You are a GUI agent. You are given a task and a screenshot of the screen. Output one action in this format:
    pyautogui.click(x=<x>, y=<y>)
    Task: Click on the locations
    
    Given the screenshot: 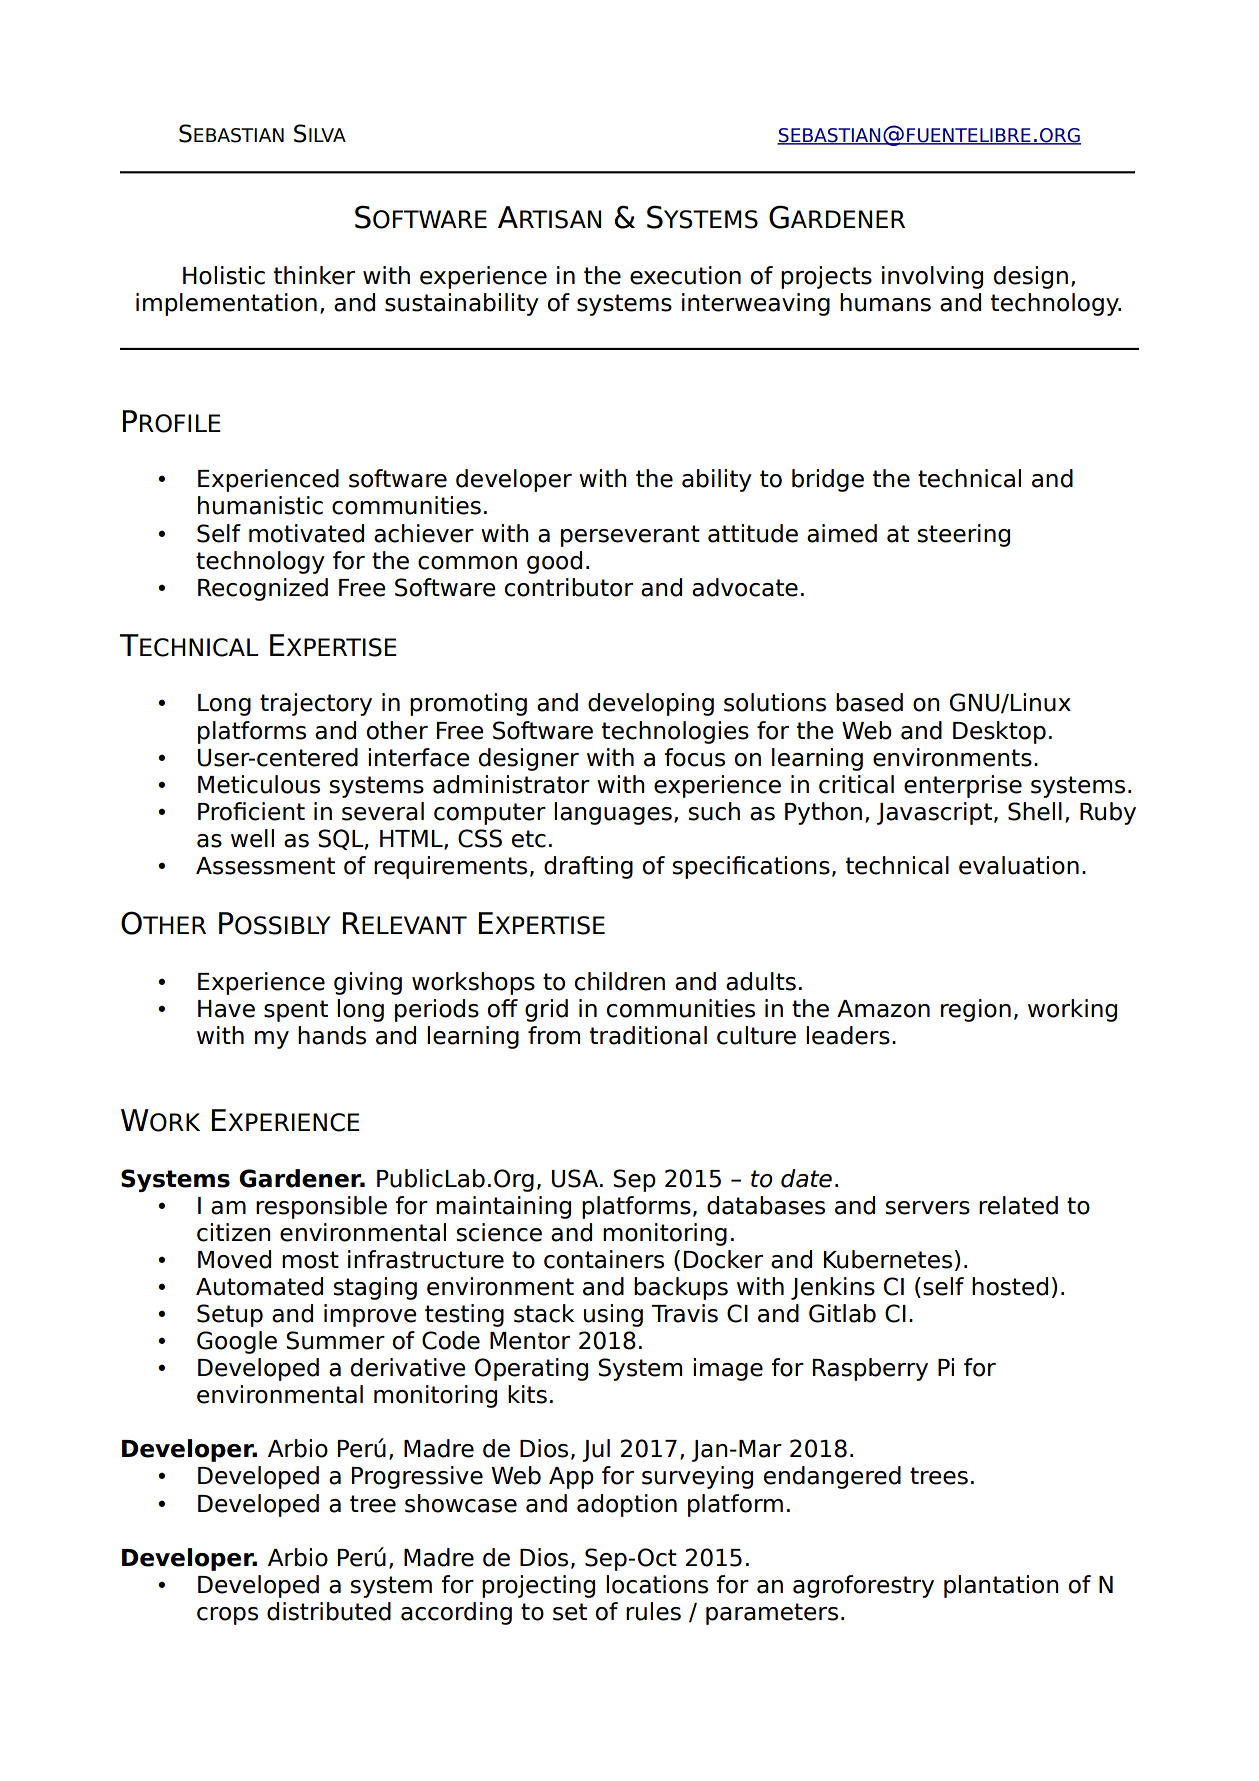 What is the action you would take?
    pyautogui.click(x=657, y=1584)
